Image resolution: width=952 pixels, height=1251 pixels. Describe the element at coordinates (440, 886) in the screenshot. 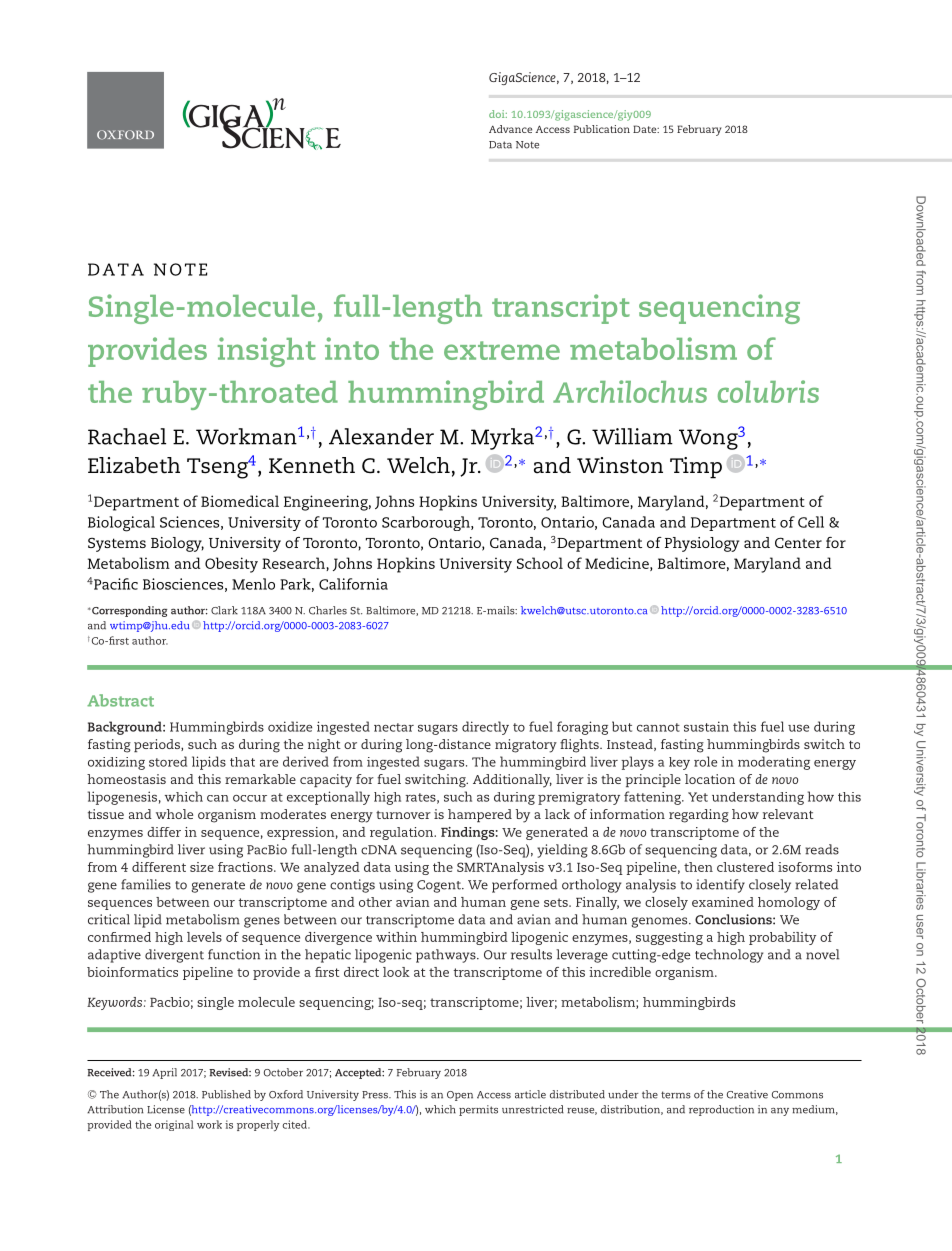

I see `Cogent` at that location.
